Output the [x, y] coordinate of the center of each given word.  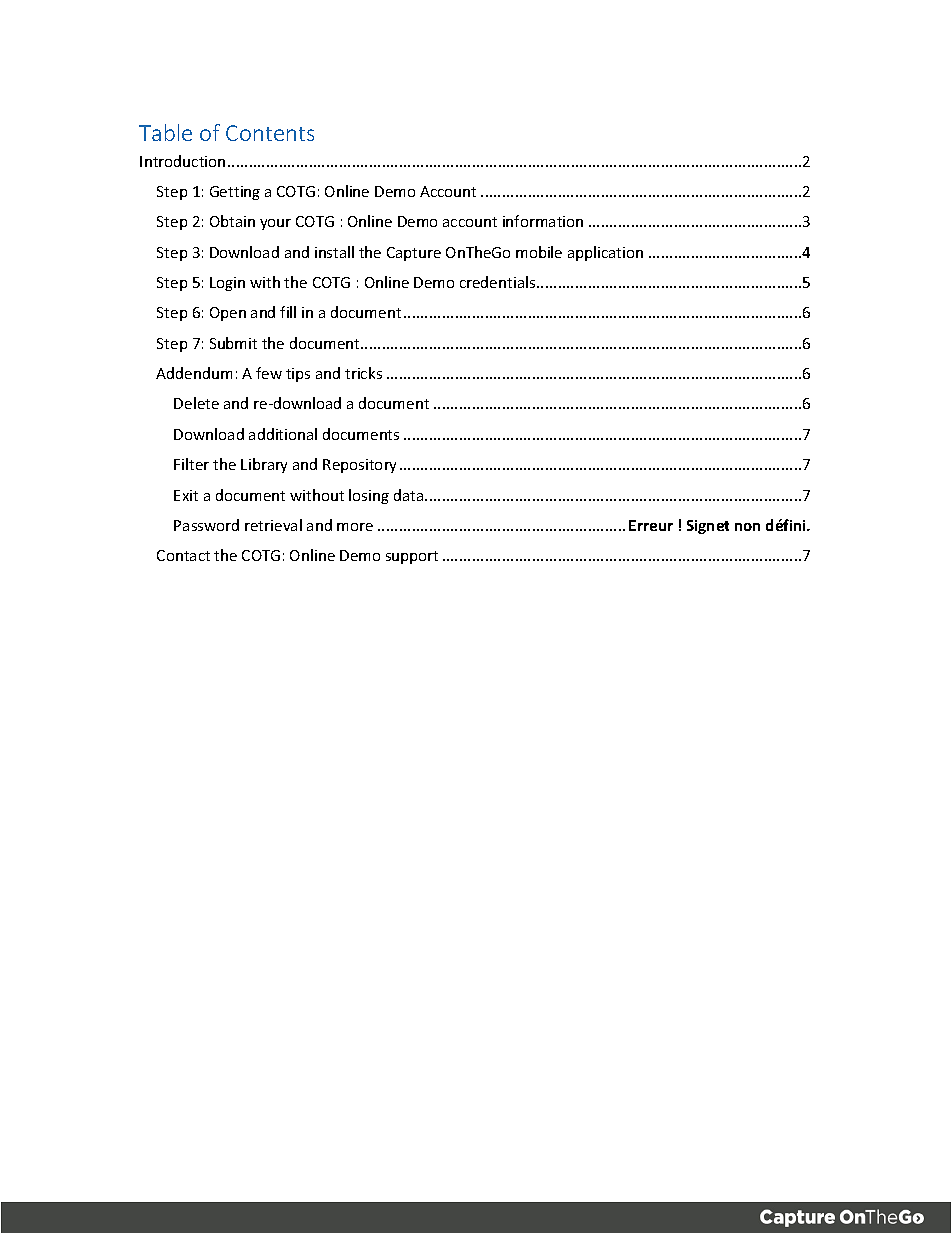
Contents [270, 133]
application [605, 253]
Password [206, 525]
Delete [196, 403]
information [543, 221]
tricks [363, 373]
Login [227, 284]
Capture [414, 254]
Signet [708, 527]
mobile [539, 252]
